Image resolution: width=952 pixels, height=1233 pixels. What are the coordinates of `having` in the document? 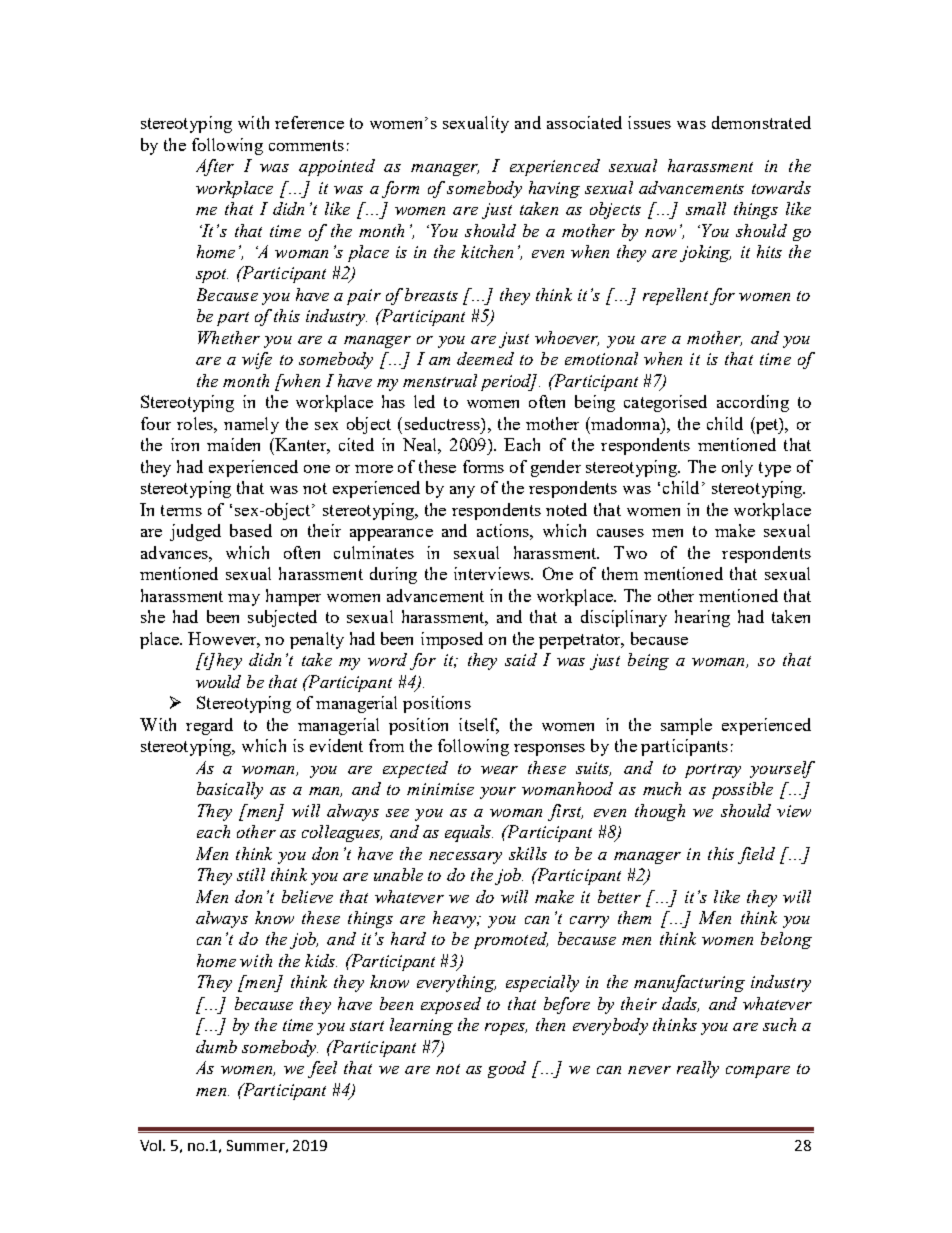 It's located at (554, 189).
